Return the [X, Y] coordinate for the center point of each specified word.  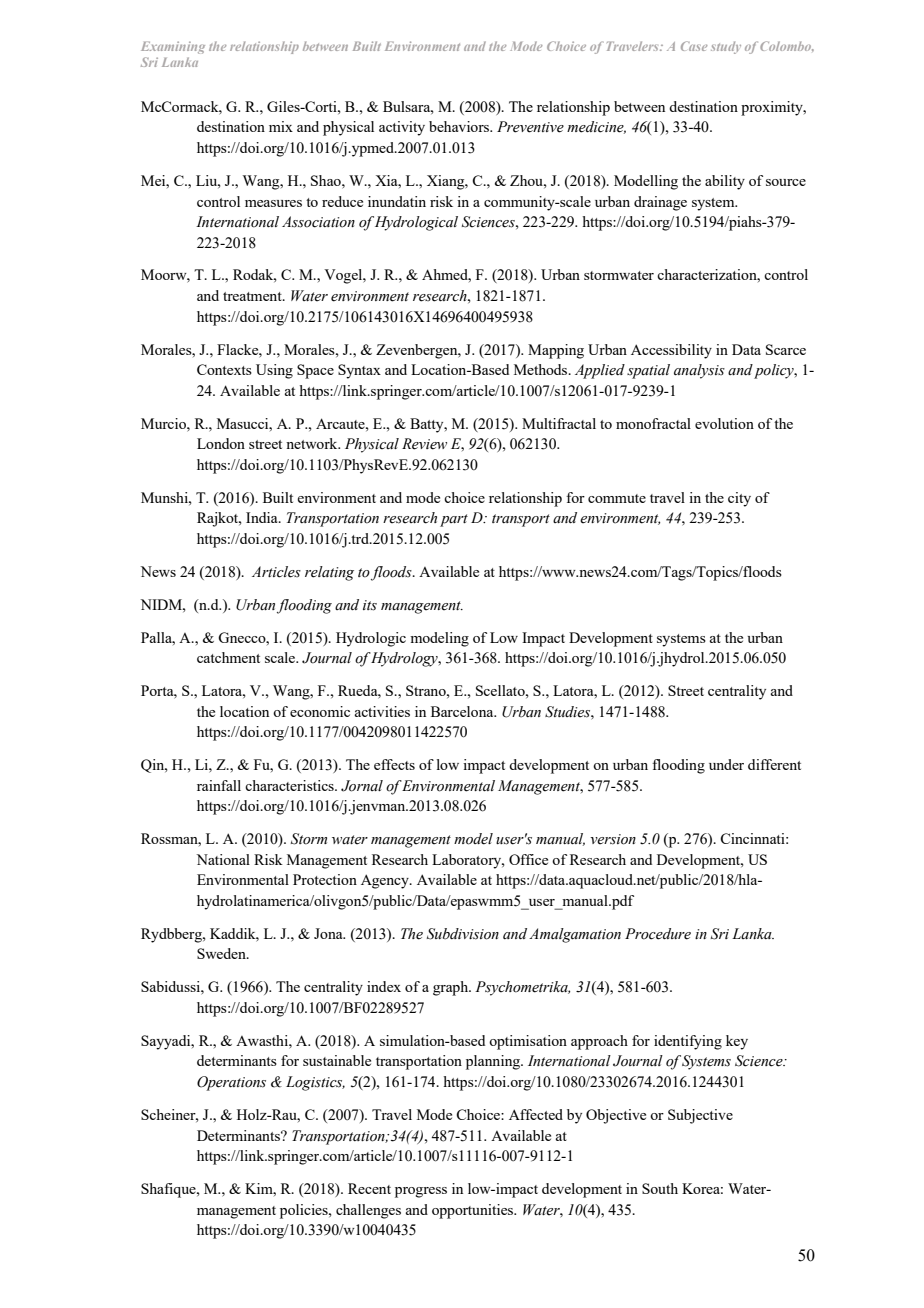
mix [281, 126]
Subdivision [463, 934]
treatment [253, 296]
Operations [231, 1083]
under [726, 764]
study [726, 47]
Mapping [556, 351]
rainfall [219, 785]
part [454, 520]
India [263, 517]
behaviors [460, 126]
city [739, 499]
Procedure [658, 934]
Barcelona [463, 711]
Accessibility [671, 351]
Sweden [222, 953]
